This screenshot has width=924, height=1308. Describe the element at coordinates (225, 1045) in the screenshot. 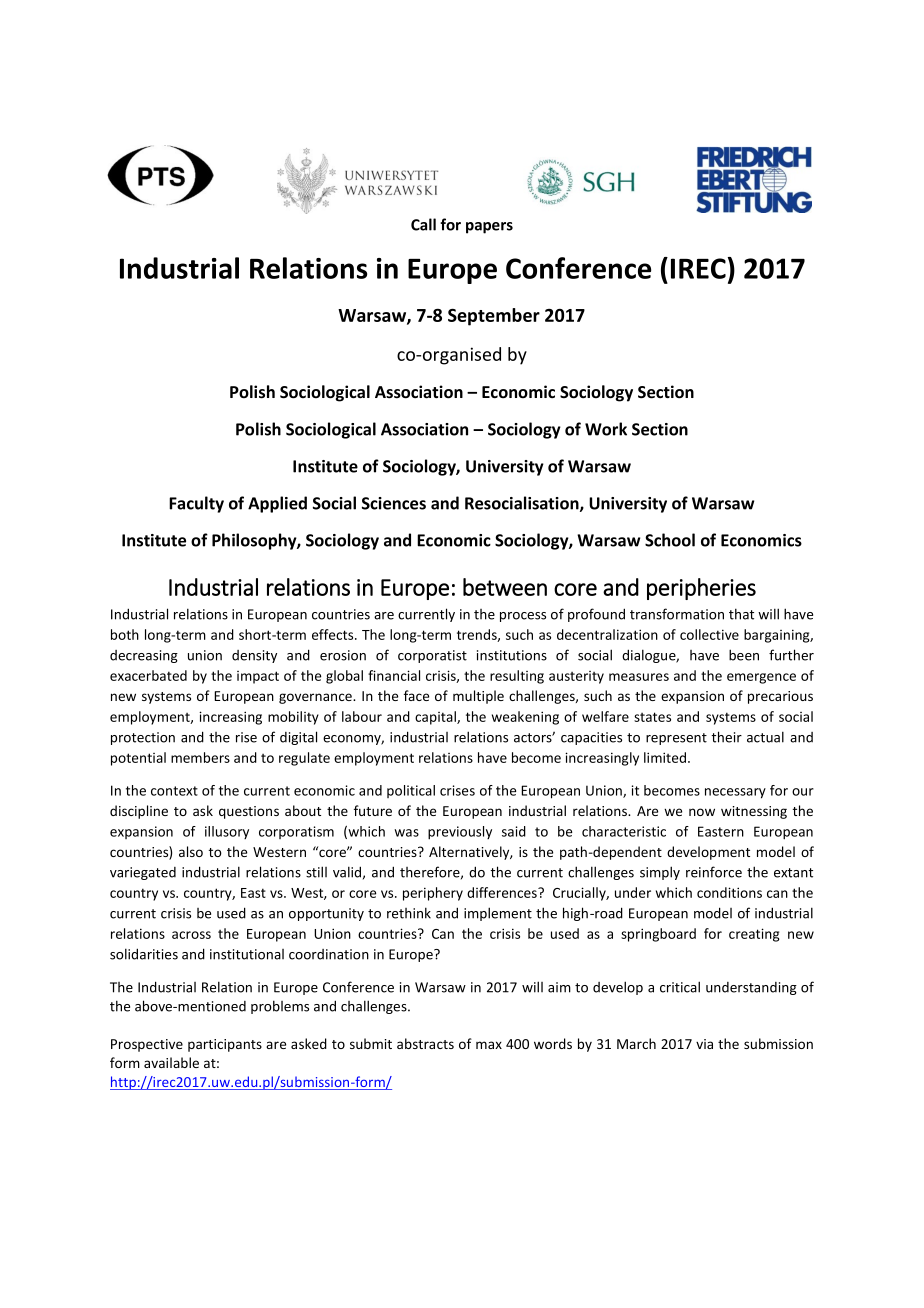

I see `participants` at that location.
